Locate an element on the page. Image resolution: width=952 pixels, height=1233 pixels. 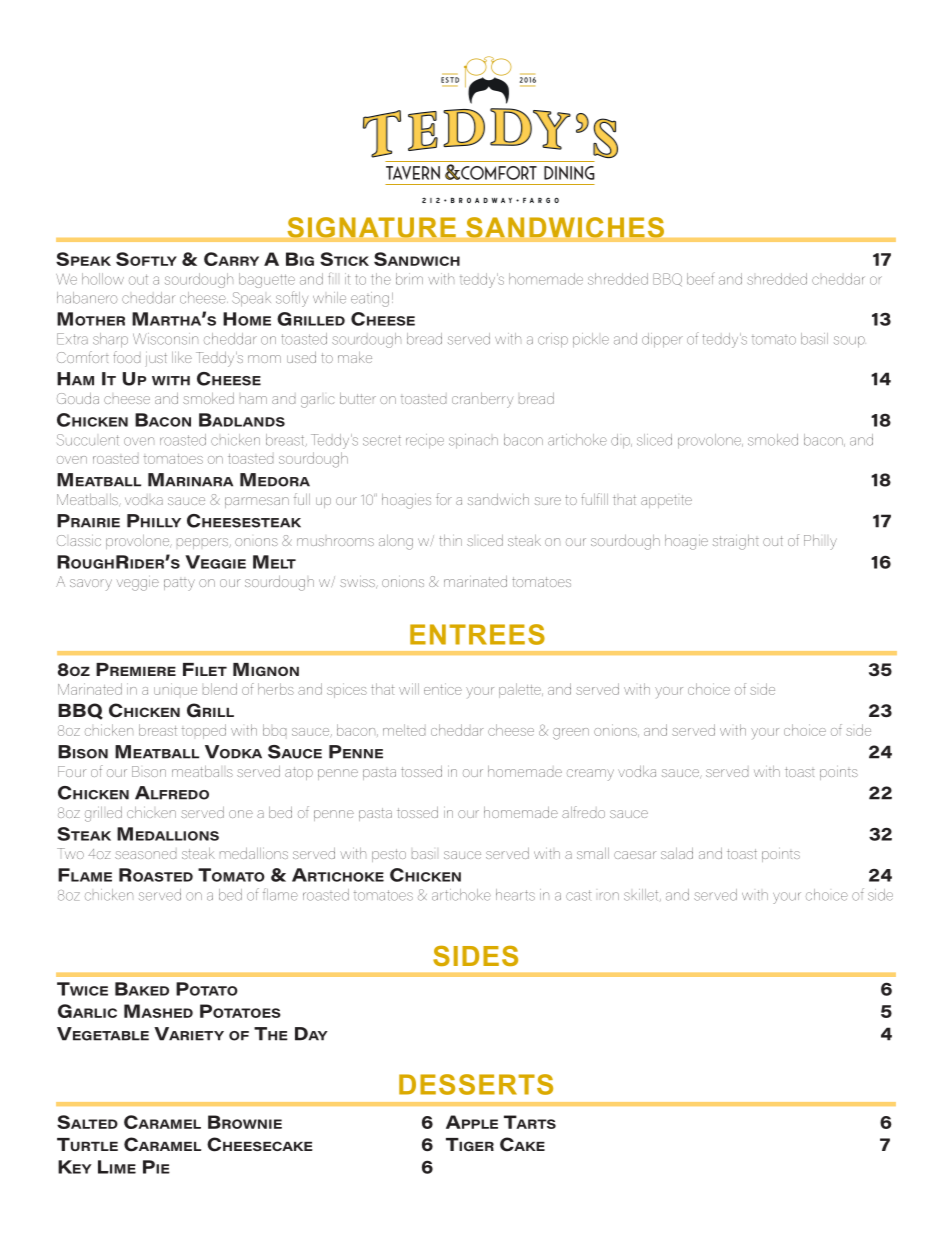
hollow is located at coordinates (103, 279).
